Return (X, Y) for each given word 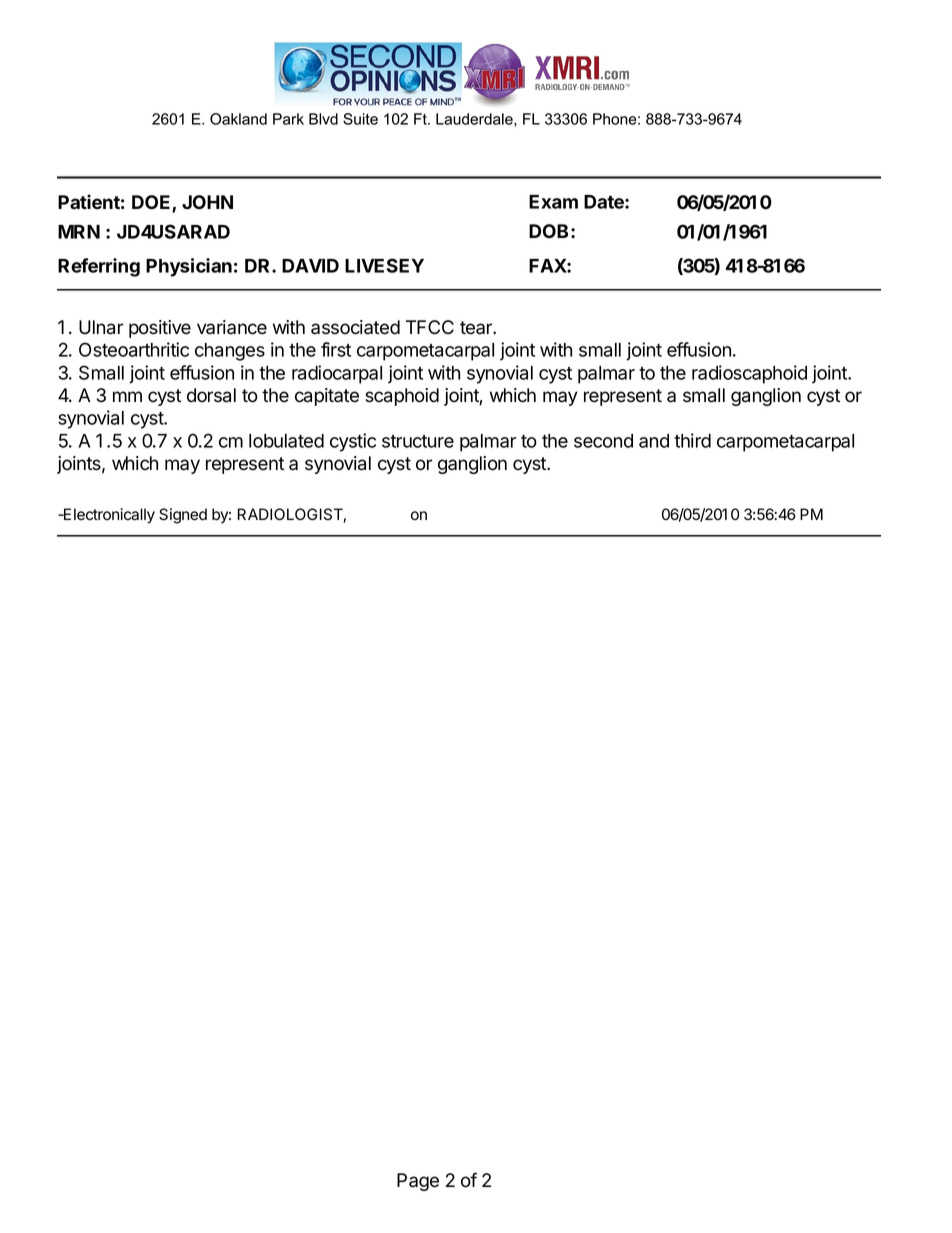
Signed (183, 516)
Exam (553, 202)
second (603, 441)
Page (418, 1182)
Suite (360, 119)
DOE (152, 203)
